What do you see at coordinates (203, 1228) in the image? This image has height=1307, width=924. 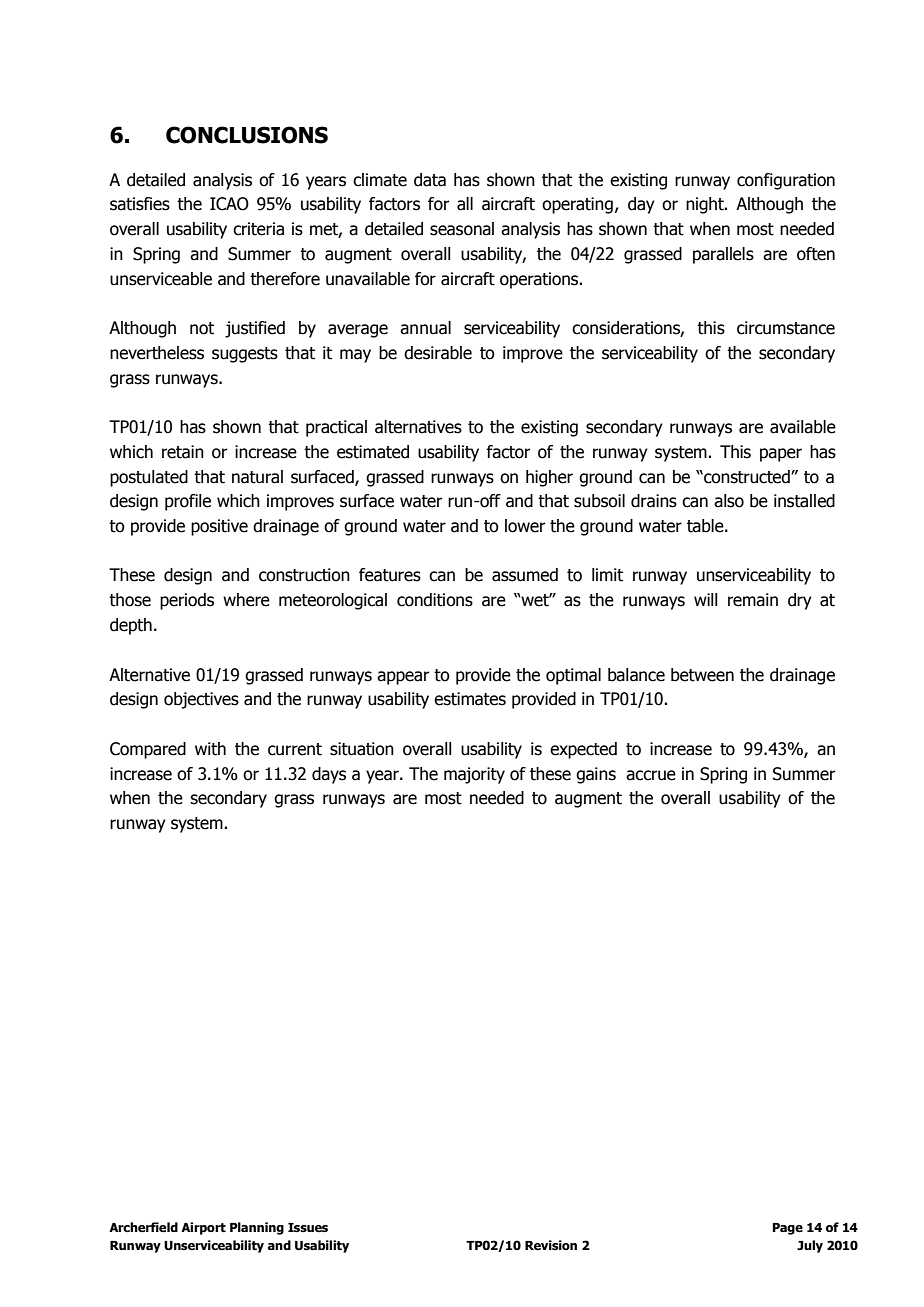 I see `Airport` at bounding box center [203, 1228].
